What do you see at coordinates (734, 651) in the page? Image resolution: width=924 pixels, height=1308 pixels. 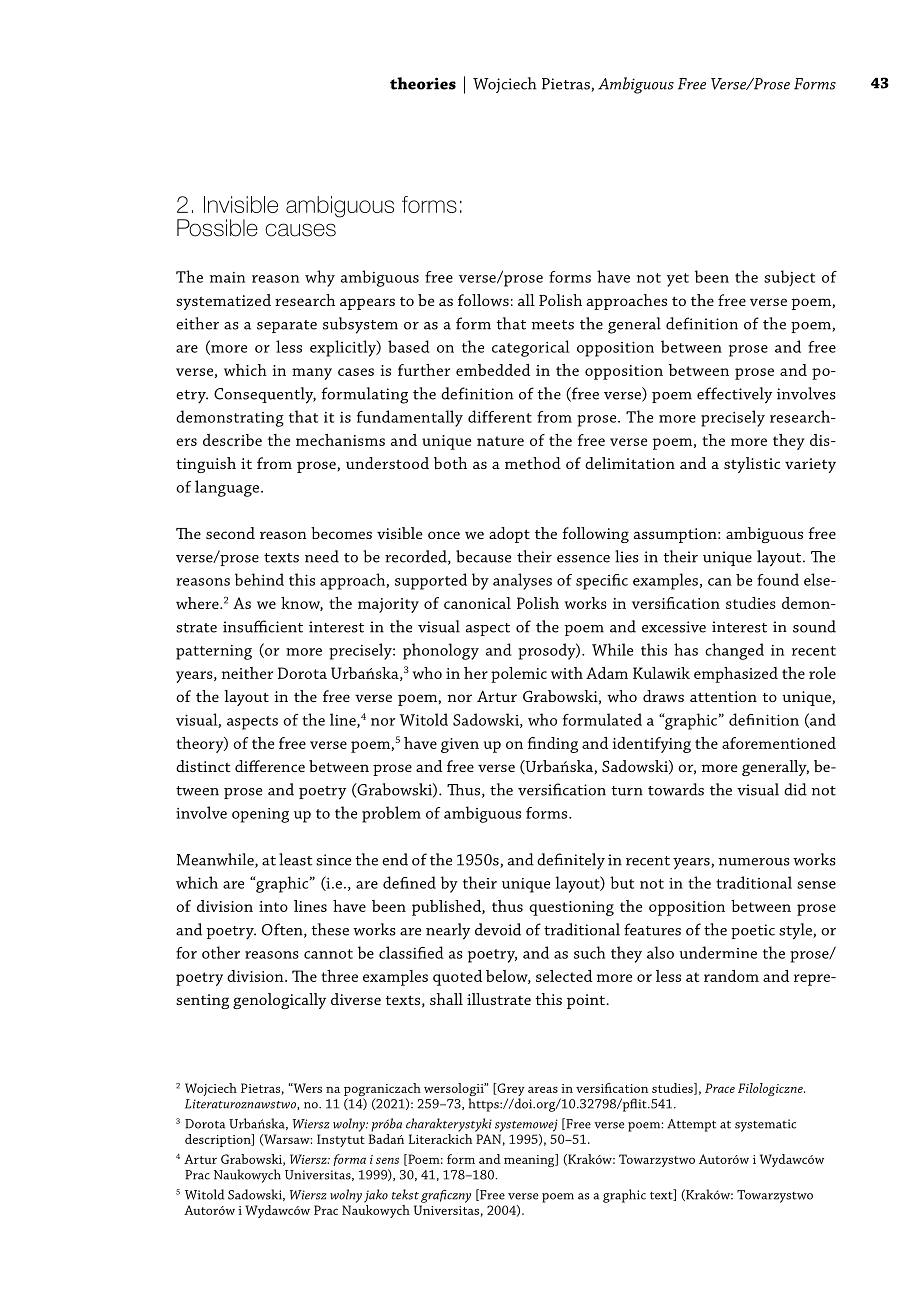 I see `changed` at bounding box center [734, 651].
